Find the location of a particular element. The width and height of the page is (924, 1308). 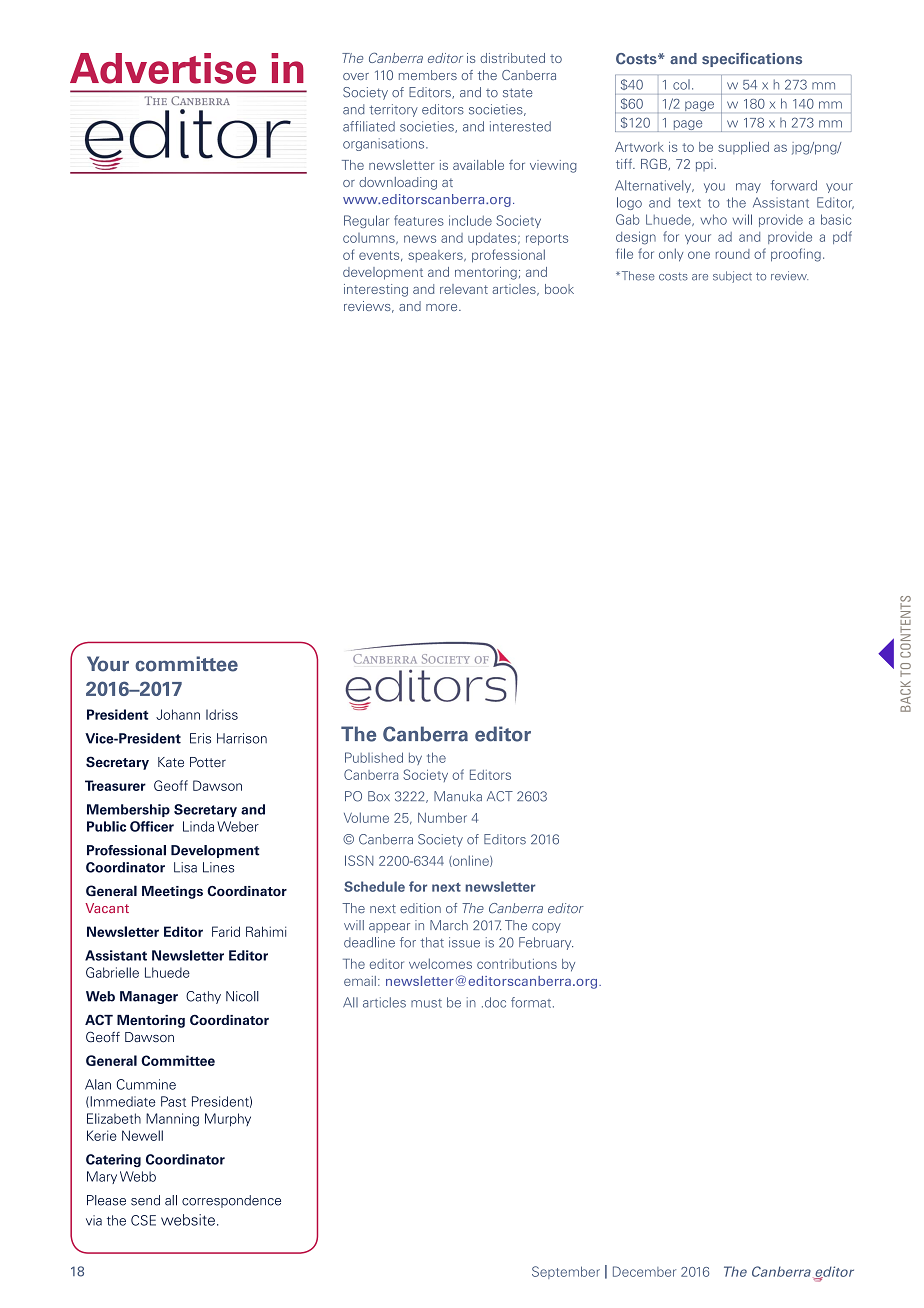

Cathy is located at coordinates (203, 997).
